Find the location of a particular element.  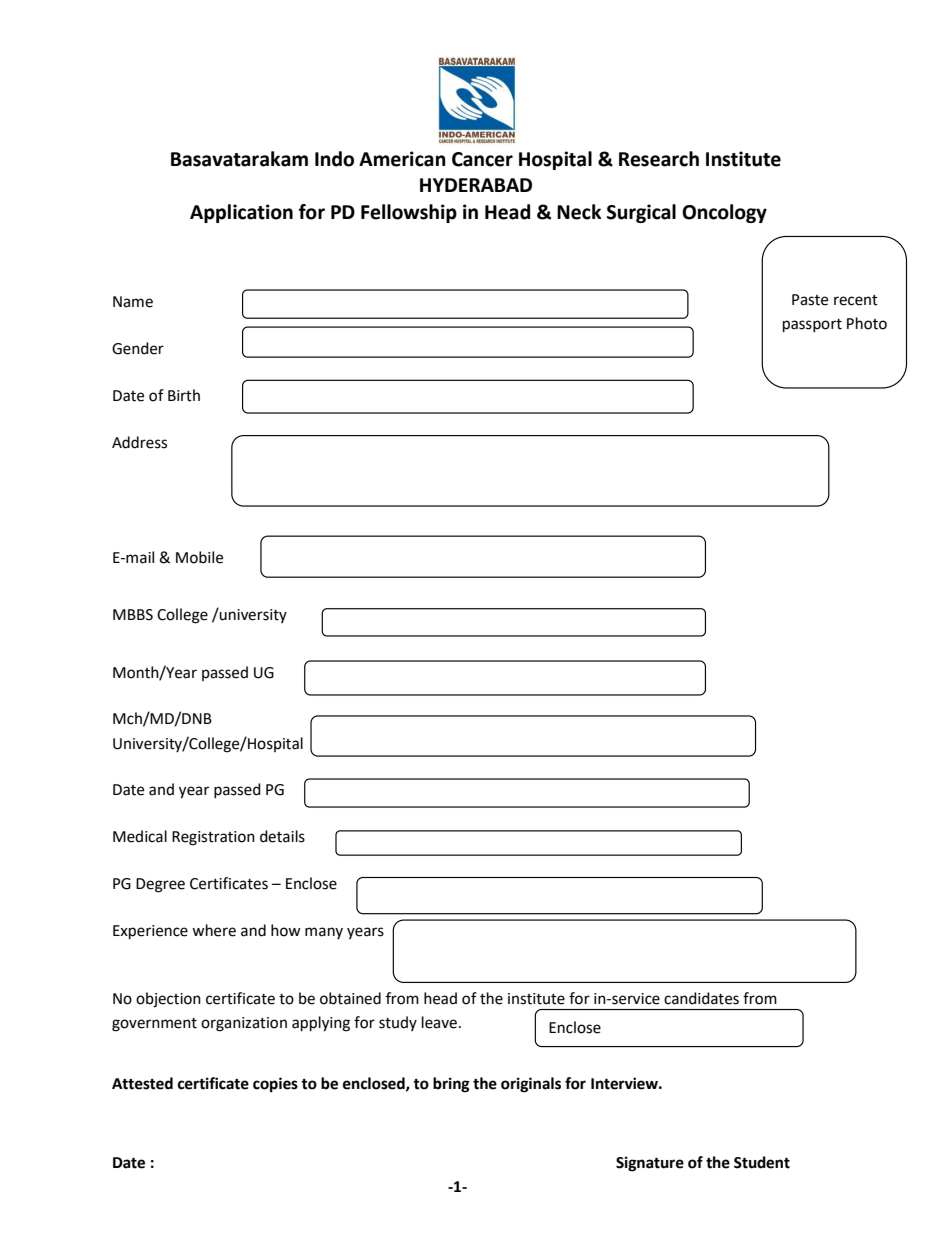

details is located at coordinates (282, 836).
